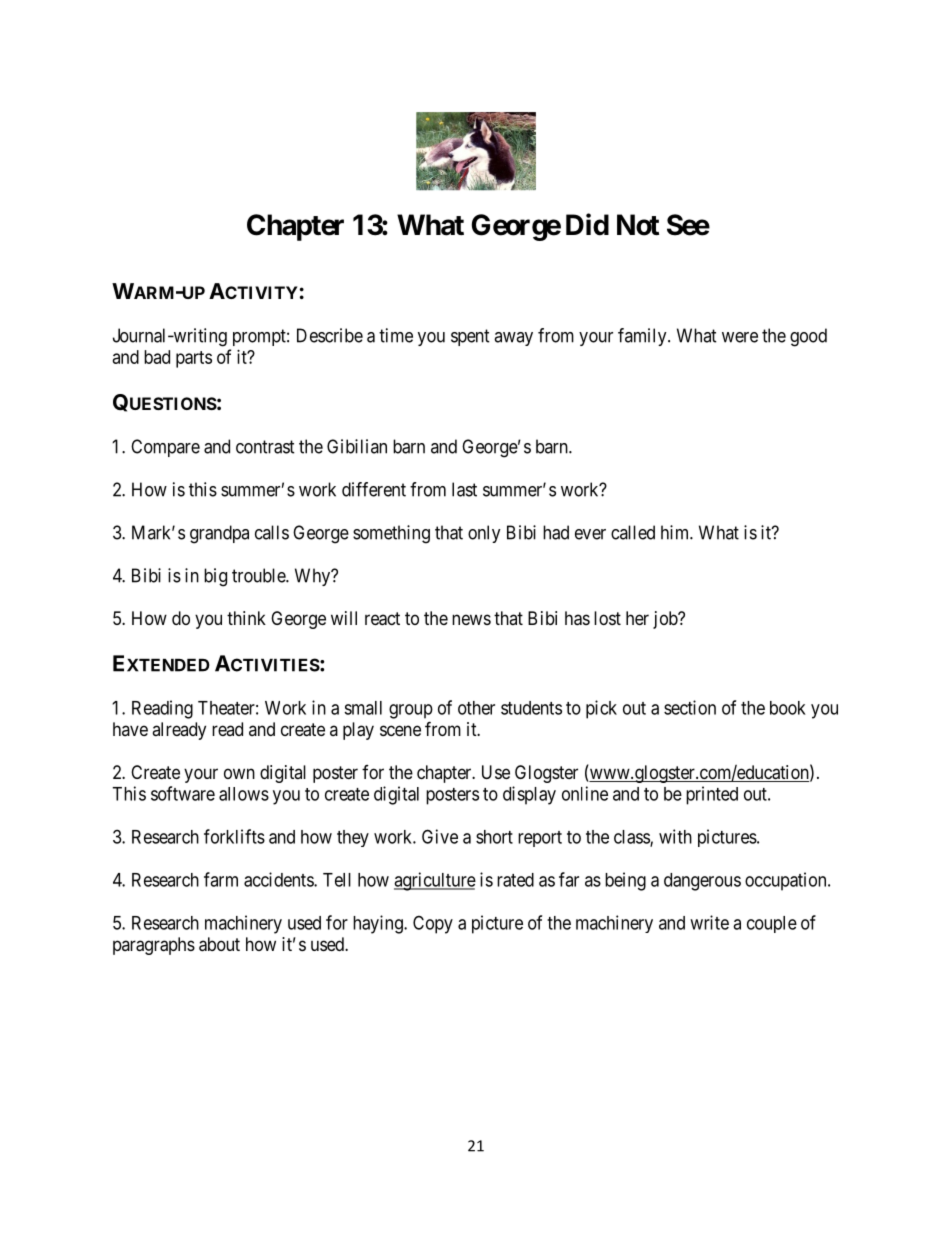 This screenshot has height=1233, width=952. Describe the element at coordinates (638, 225) in the screenshot. I see `Not` at that location.
